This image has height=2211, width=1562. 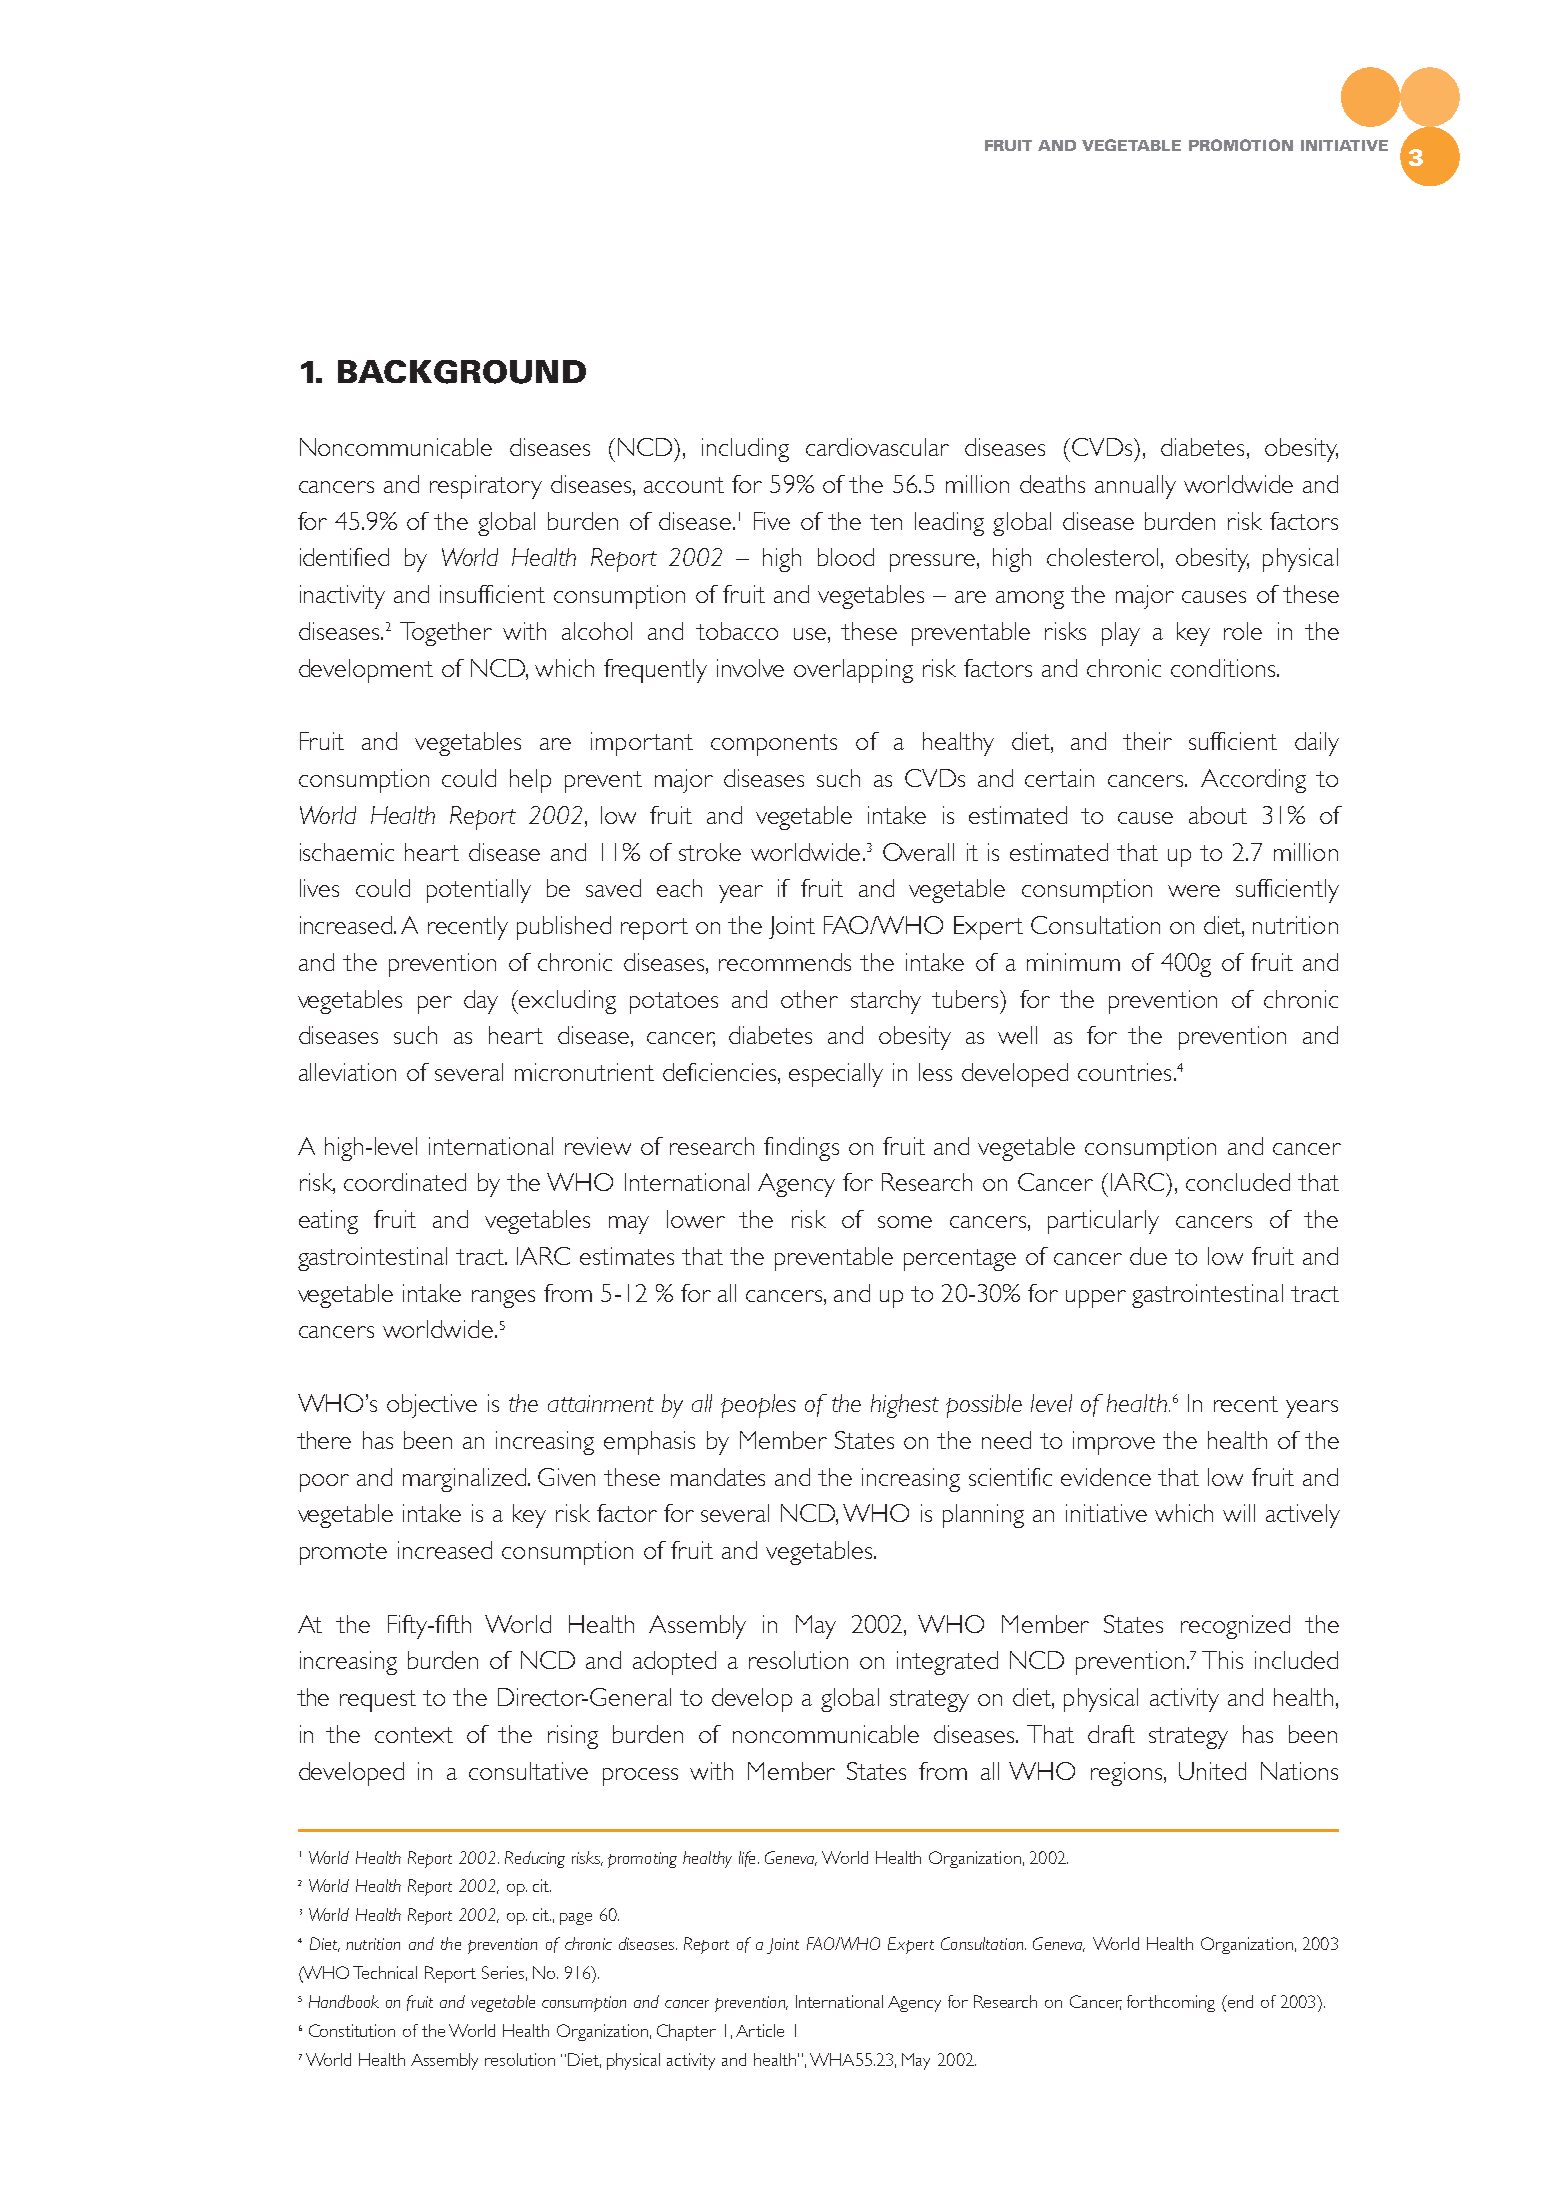 What do you see at coordinates (846, 557) in the image?
I see `blood` at bounding box center [846, 557].
